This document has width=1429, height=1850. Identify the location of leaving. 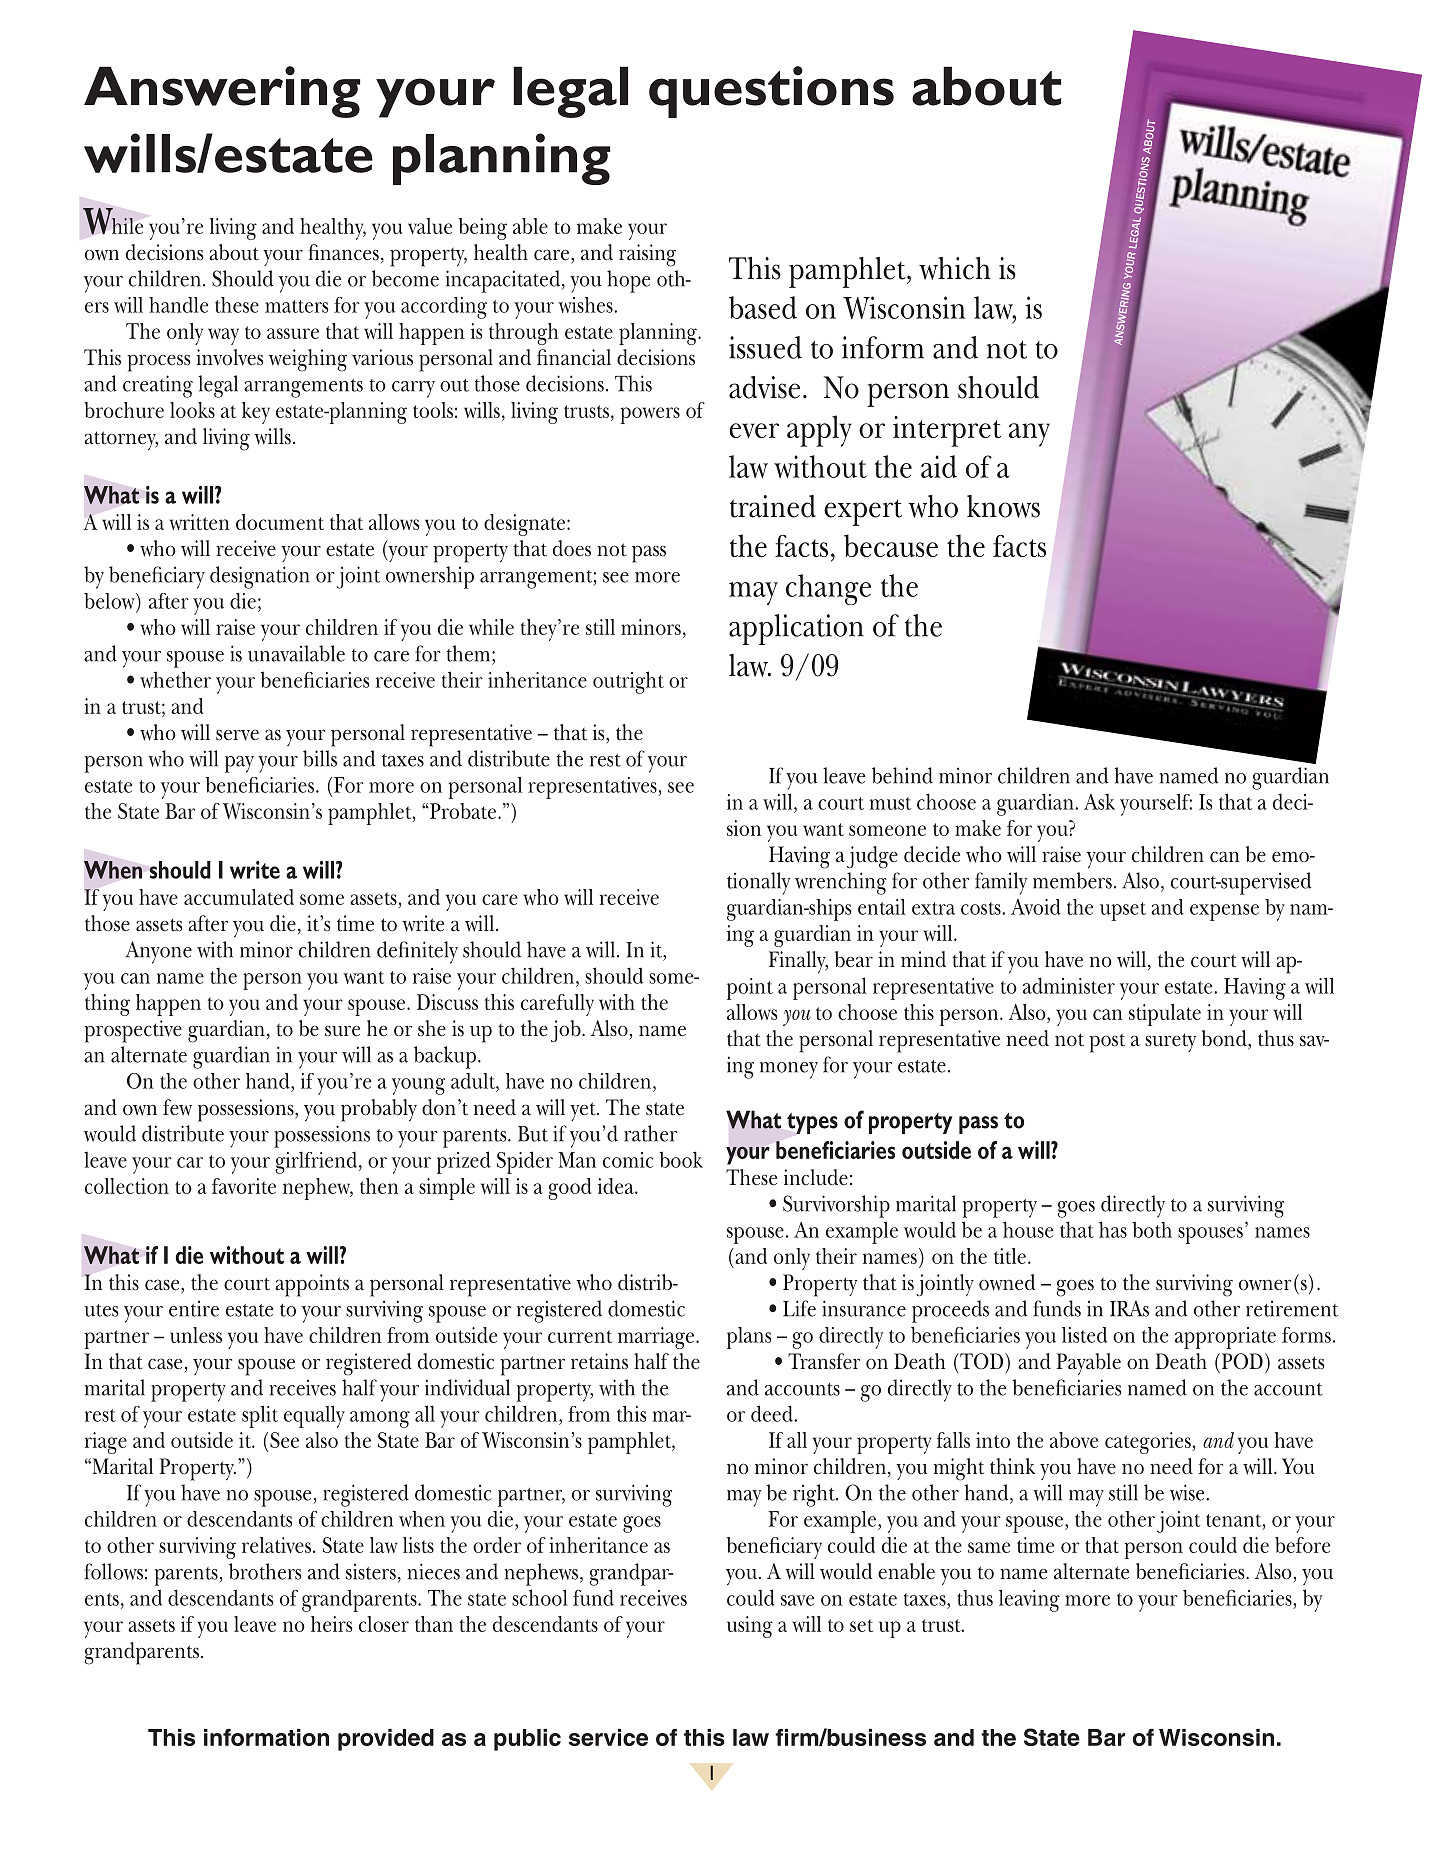
(1029, 1600).
